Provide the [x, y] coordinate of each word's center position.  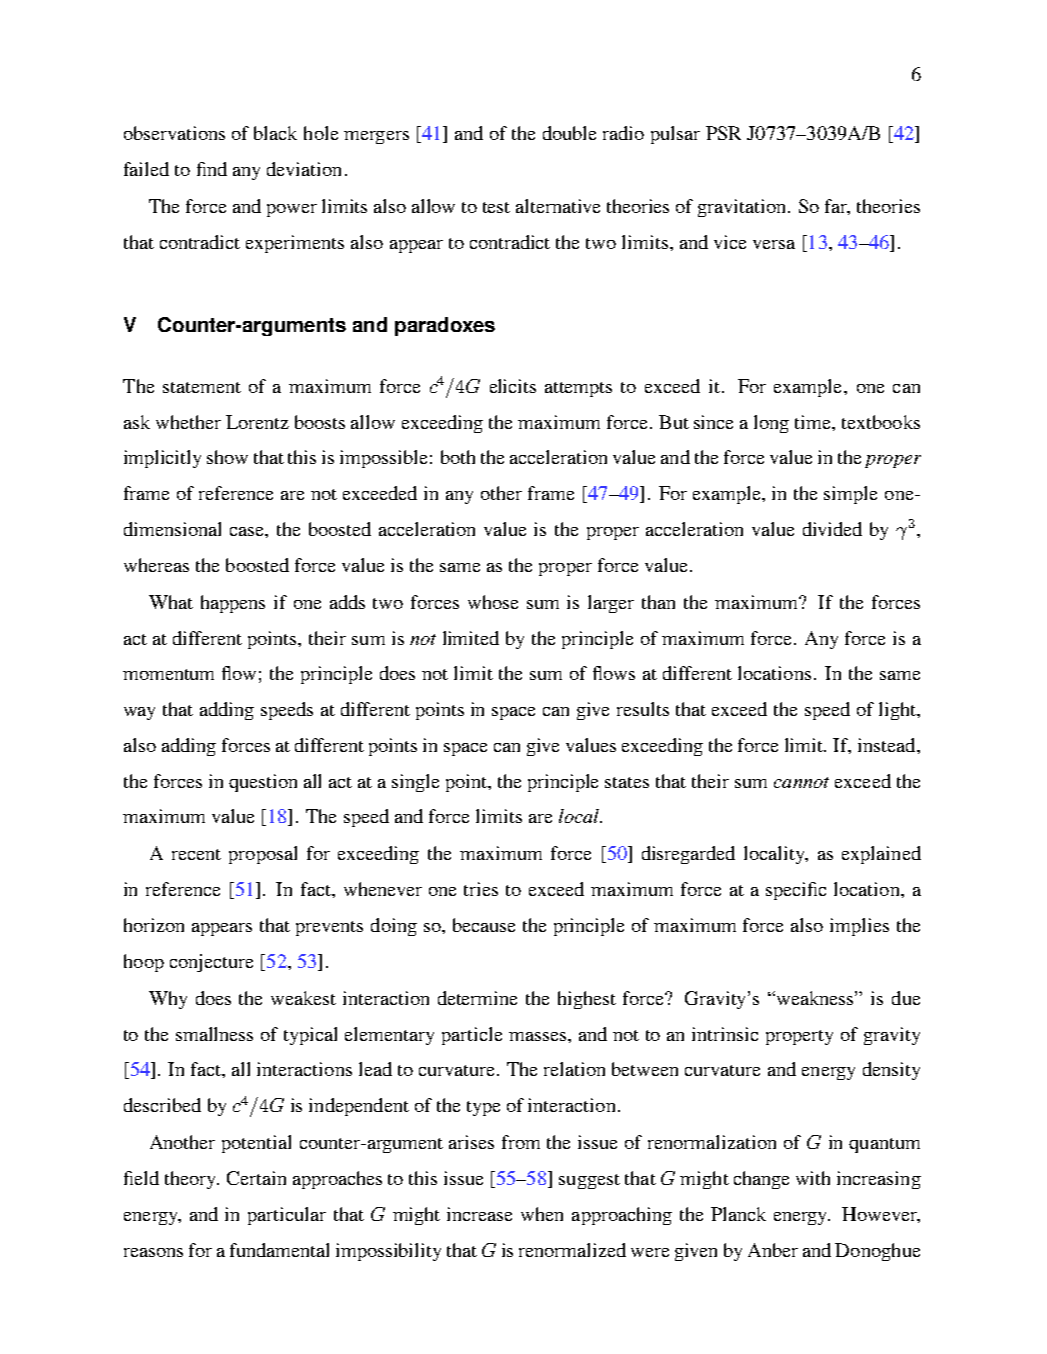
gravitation [743, 208]
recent [196, 854]
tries [481, 889]
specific [796, 891]
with [813, 1178]
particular [287, 1216]
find [212, 169]
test [496, 207]
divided [832, 529]
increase [479, 1214]
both [458, 457]
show [227, 457]
